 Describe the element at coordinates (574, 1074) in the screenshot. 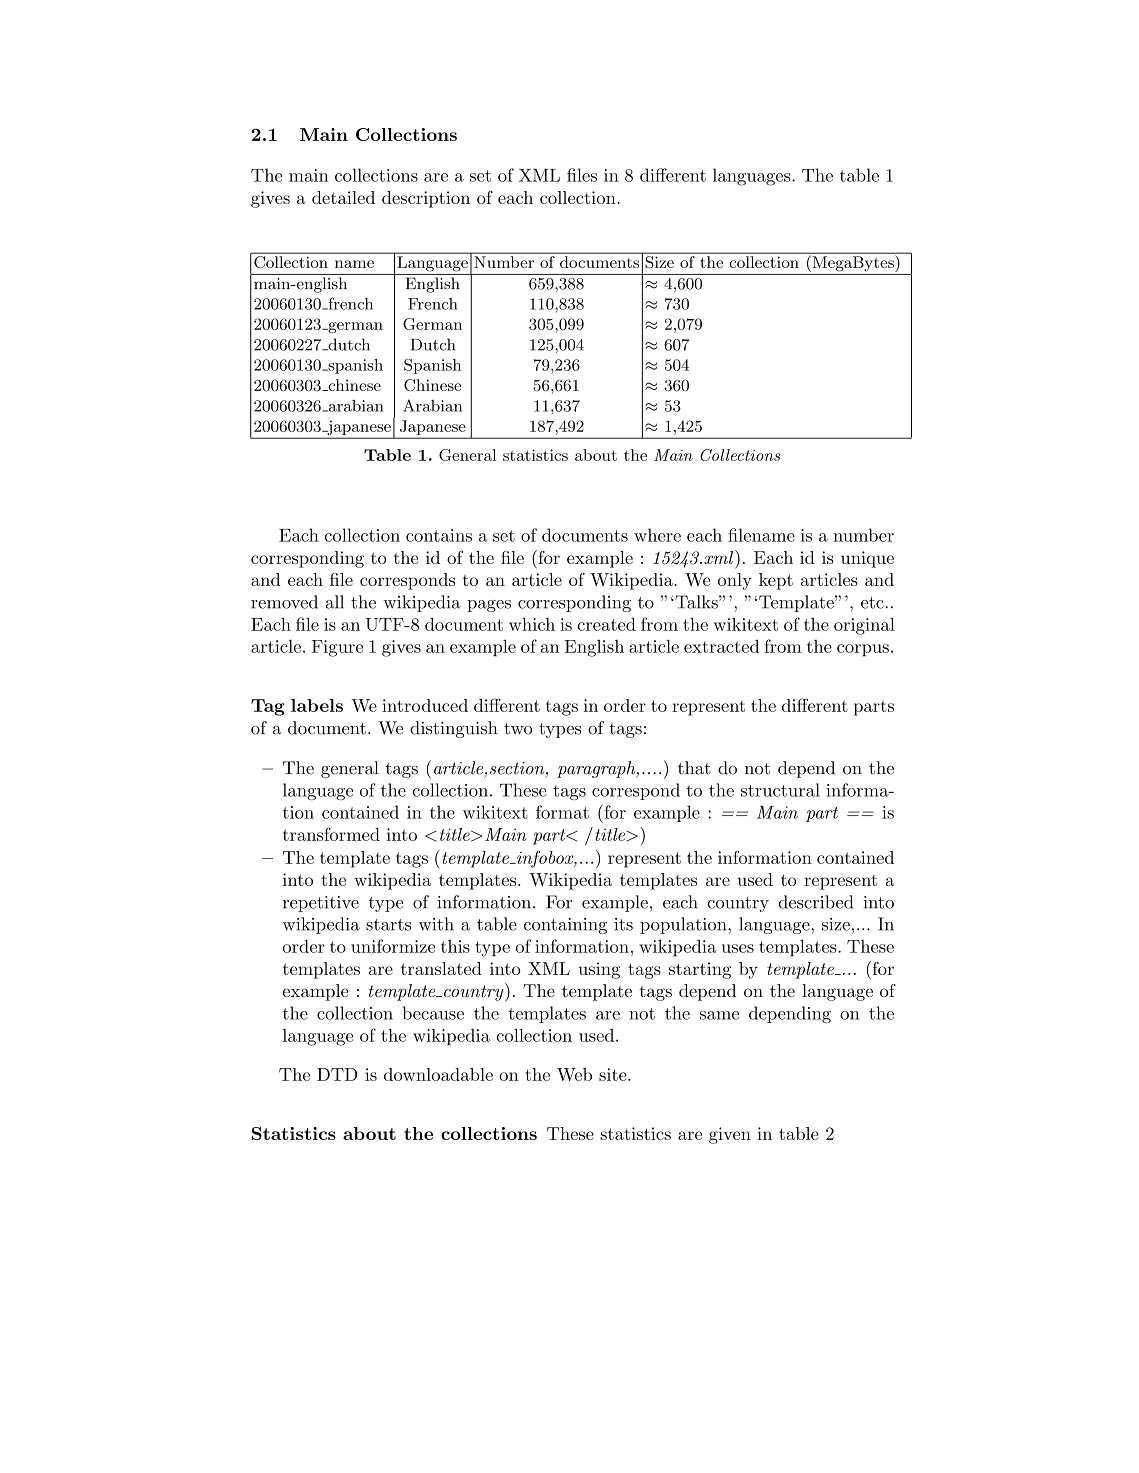

I see `Web` at that location.
